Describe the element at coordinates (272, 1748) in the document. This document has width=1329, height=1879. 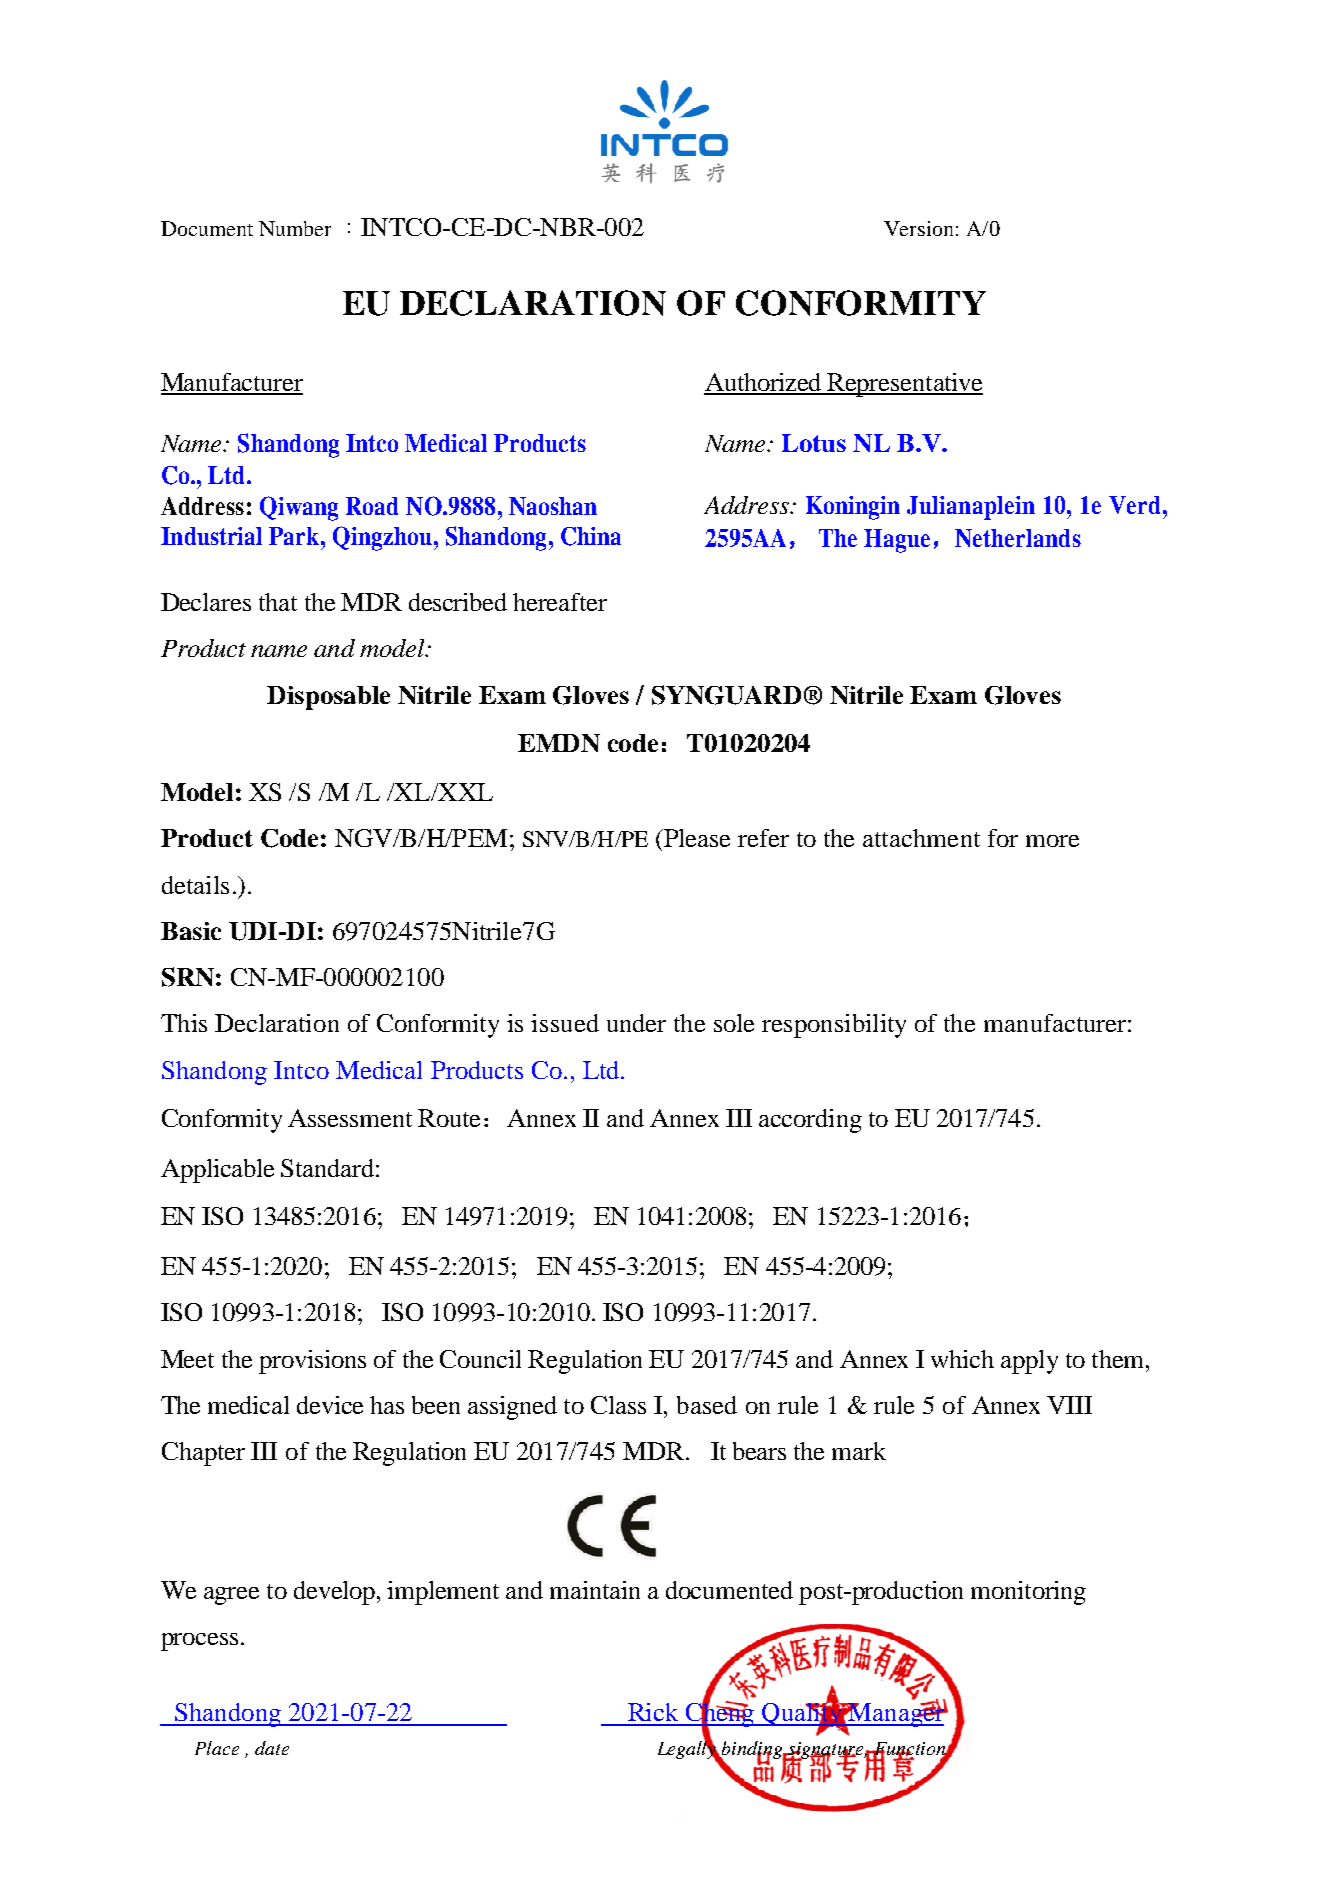
I see `date` at that location.
